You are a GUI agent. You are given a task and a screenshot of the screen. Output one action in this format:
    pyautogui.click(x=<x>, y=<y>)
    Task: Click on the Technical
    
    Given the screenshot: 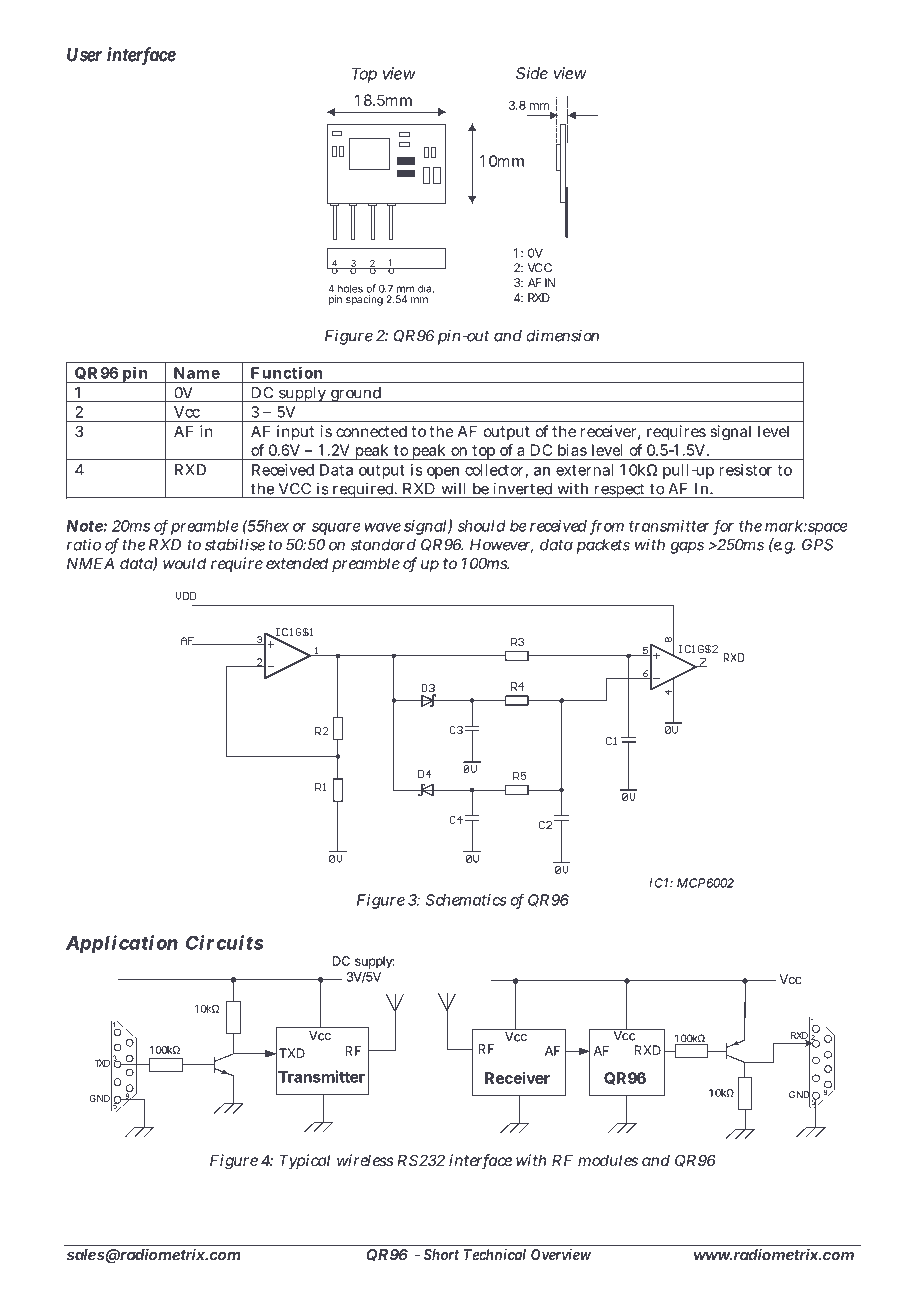 What is the action you would take?
    pyautogui.click(x=495, y=1254)
